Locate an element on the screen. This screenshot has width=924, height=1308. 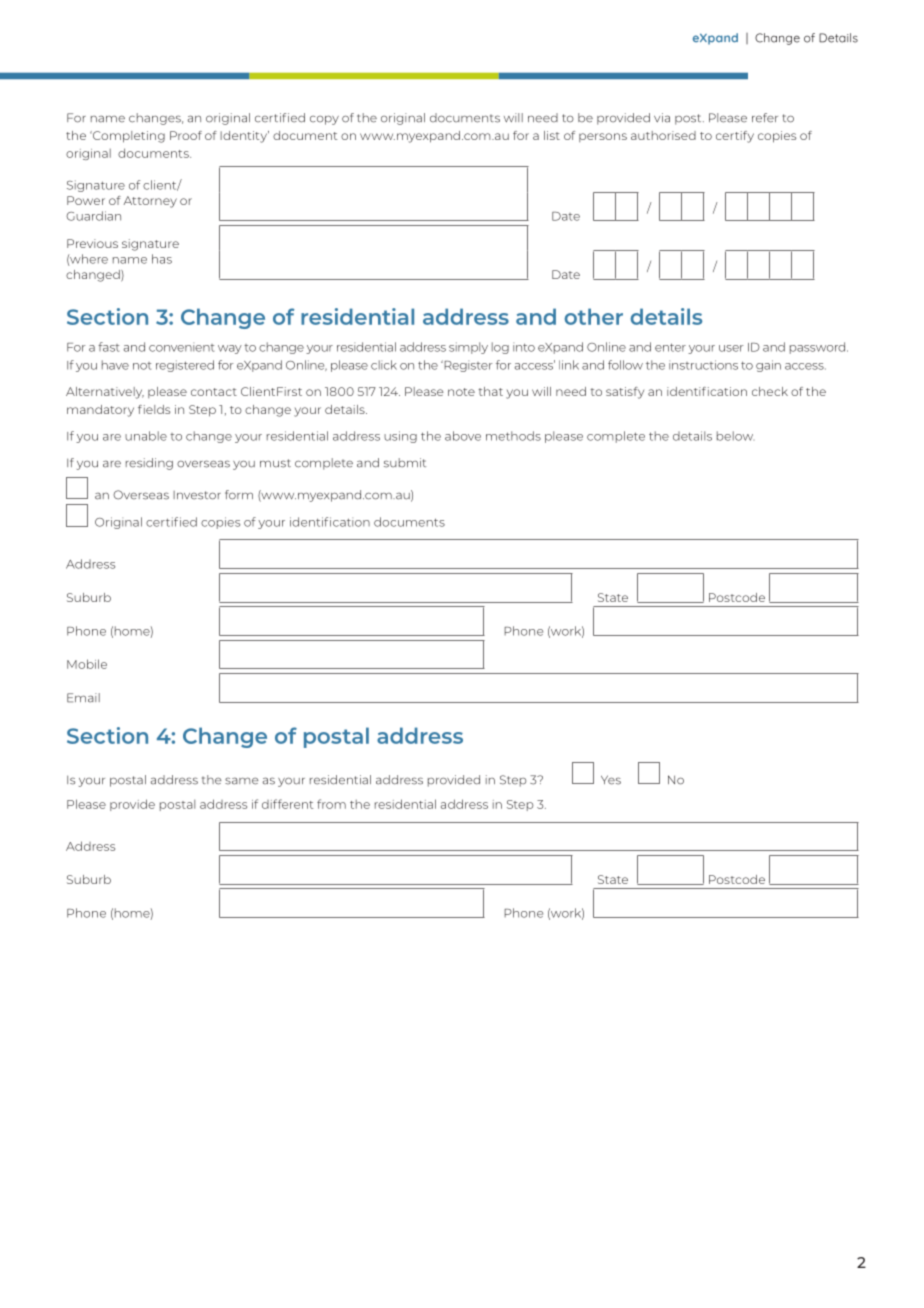
list is located at coordinates (552, 135).
